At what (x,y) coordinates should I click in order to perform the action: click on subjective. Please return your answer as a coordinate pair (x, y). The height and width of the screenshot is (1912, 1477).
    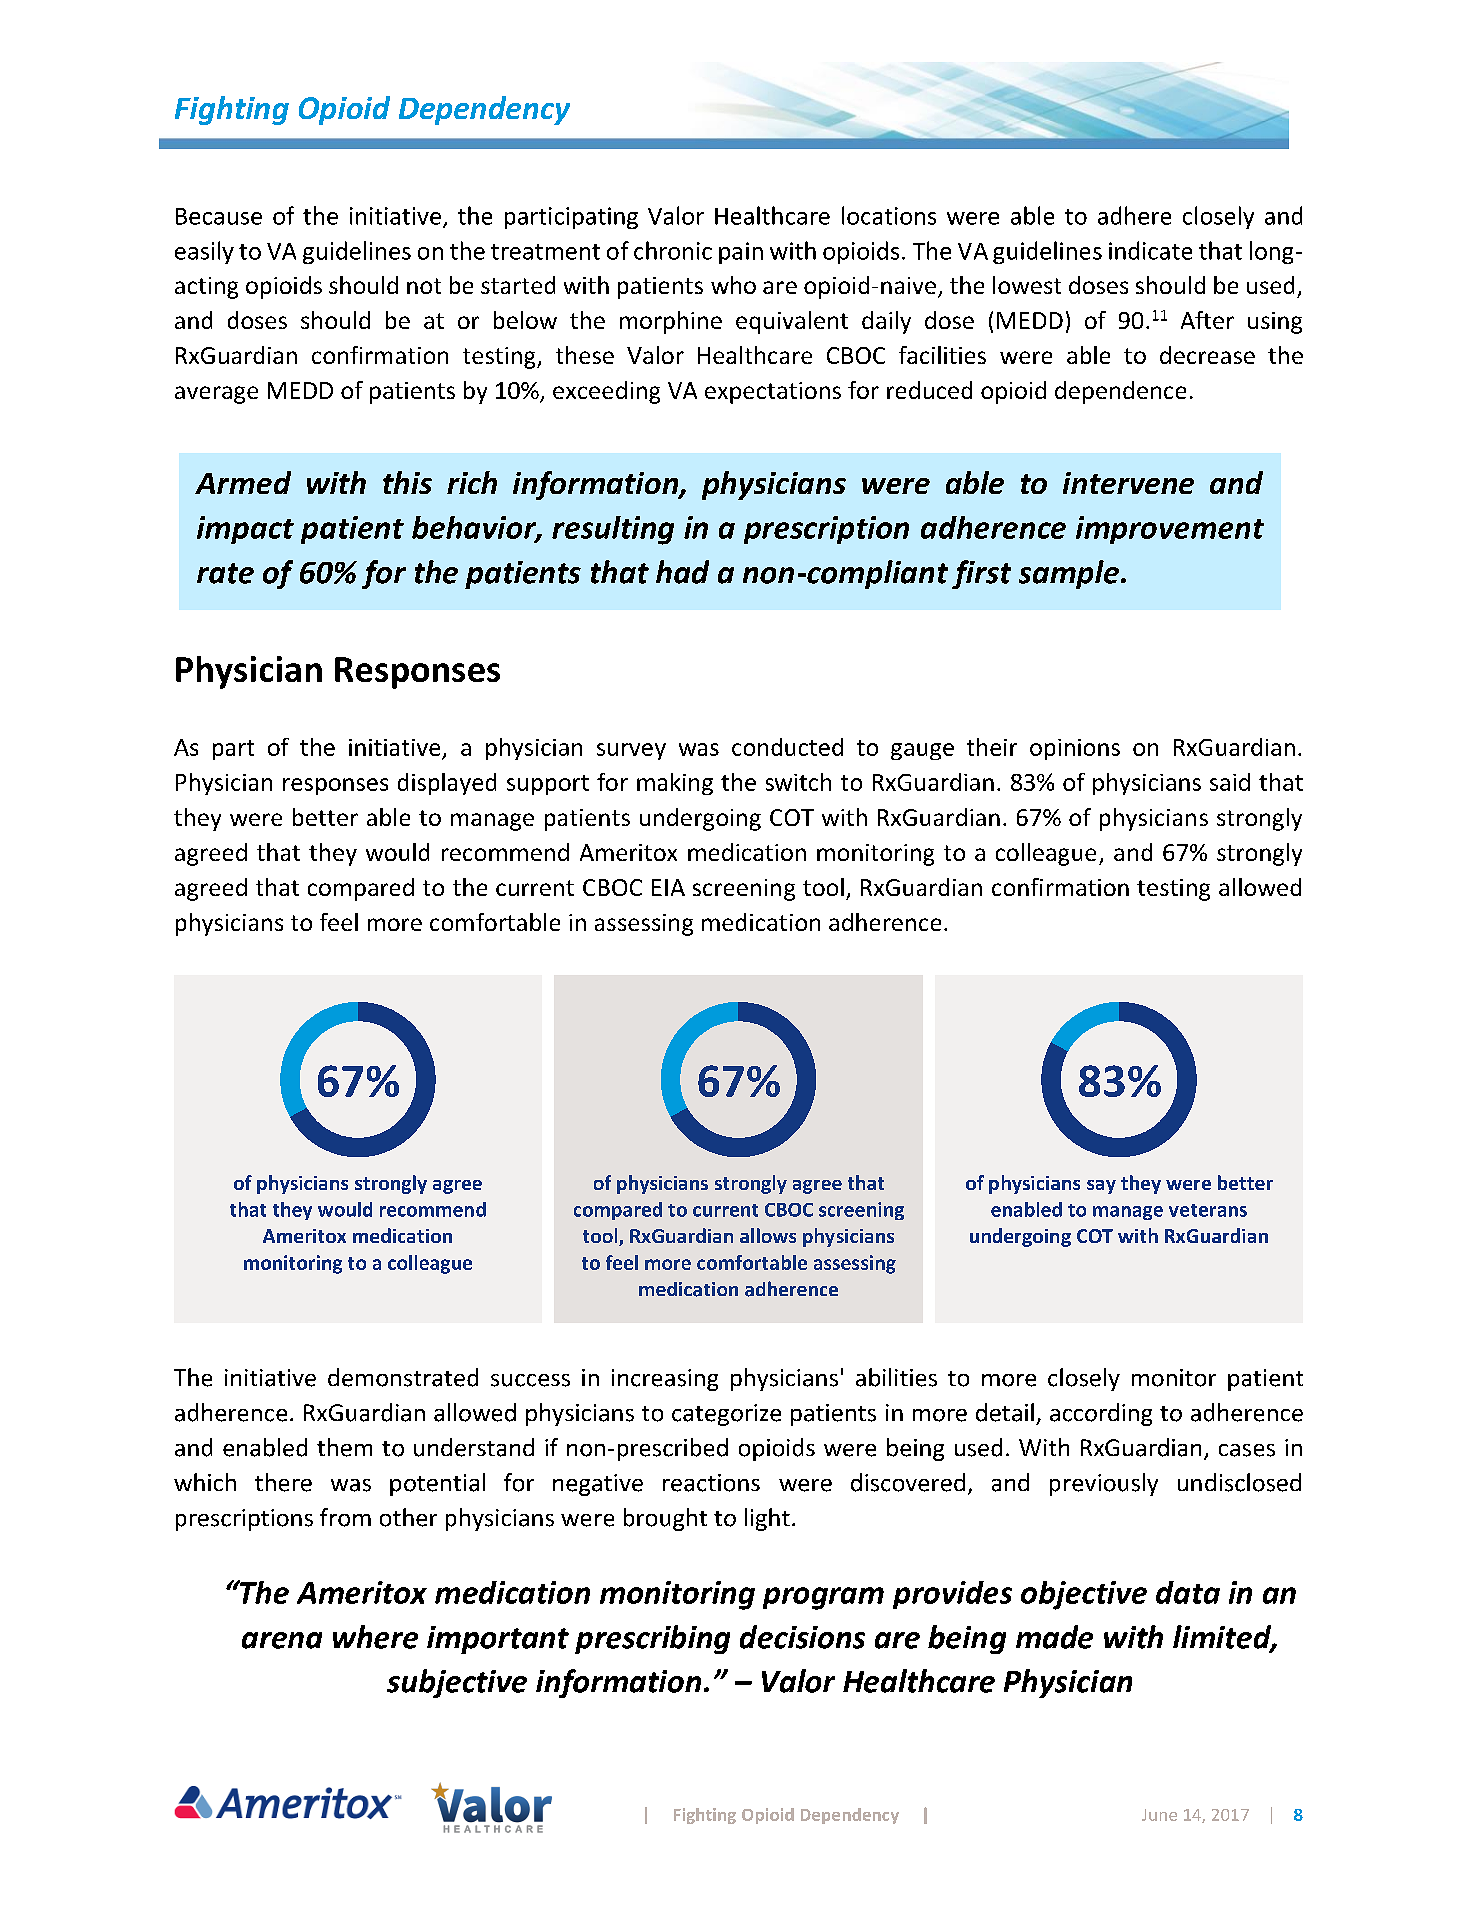
    Looking at the image, I should click on (457, 1683).
